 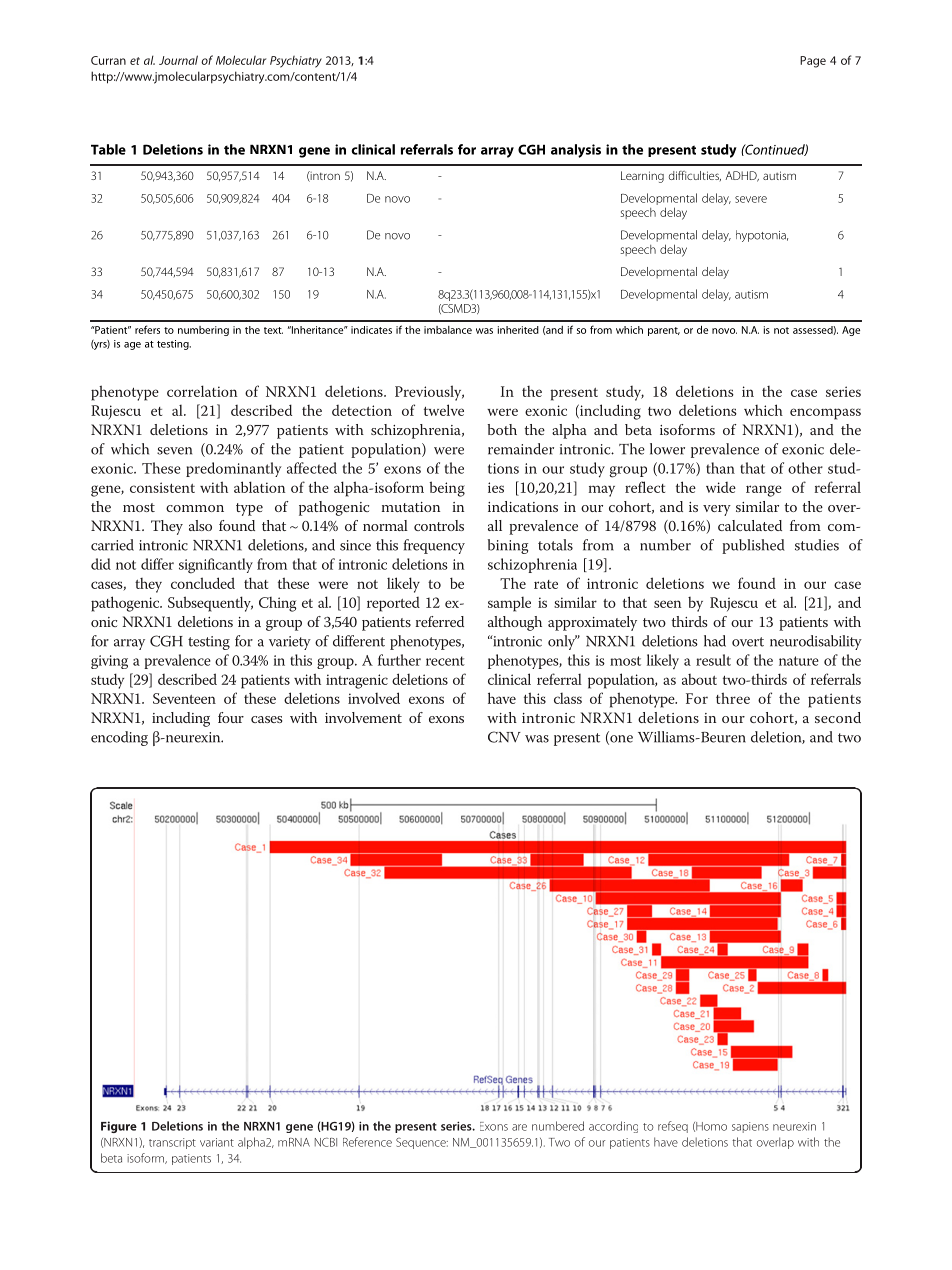 I want to click on second, so click(x=838, y=717).
